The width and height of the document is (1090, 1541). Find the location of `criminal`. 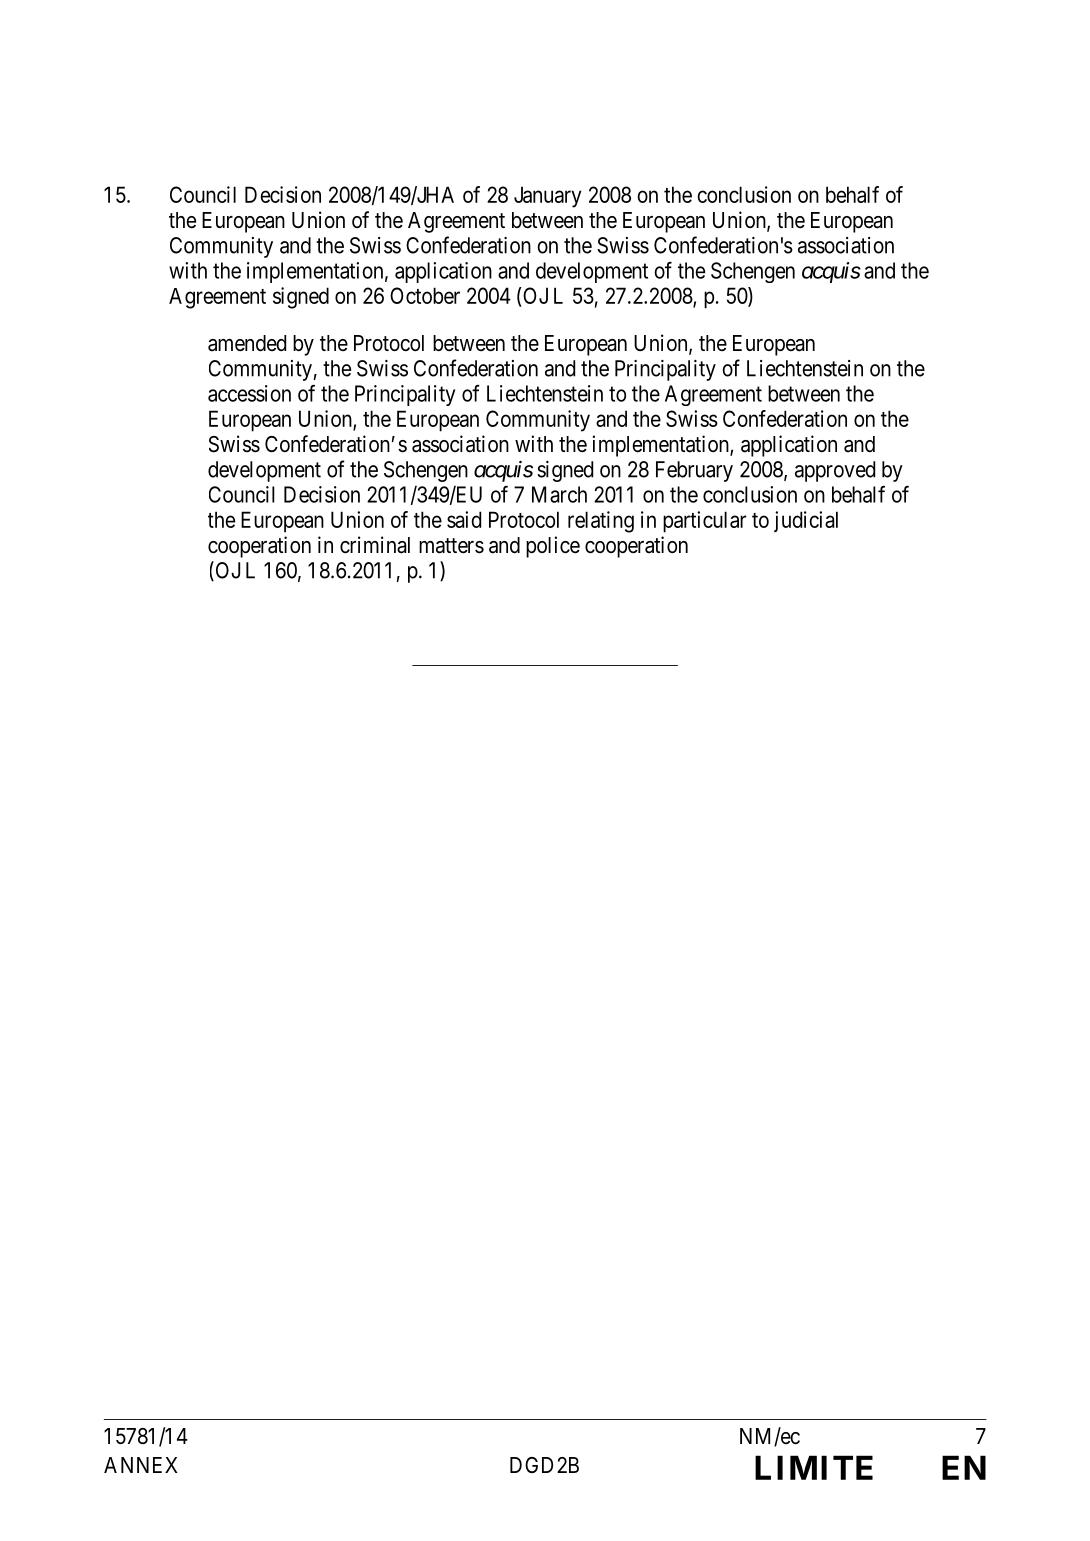

criminal is located at coordinates (375, 545).
